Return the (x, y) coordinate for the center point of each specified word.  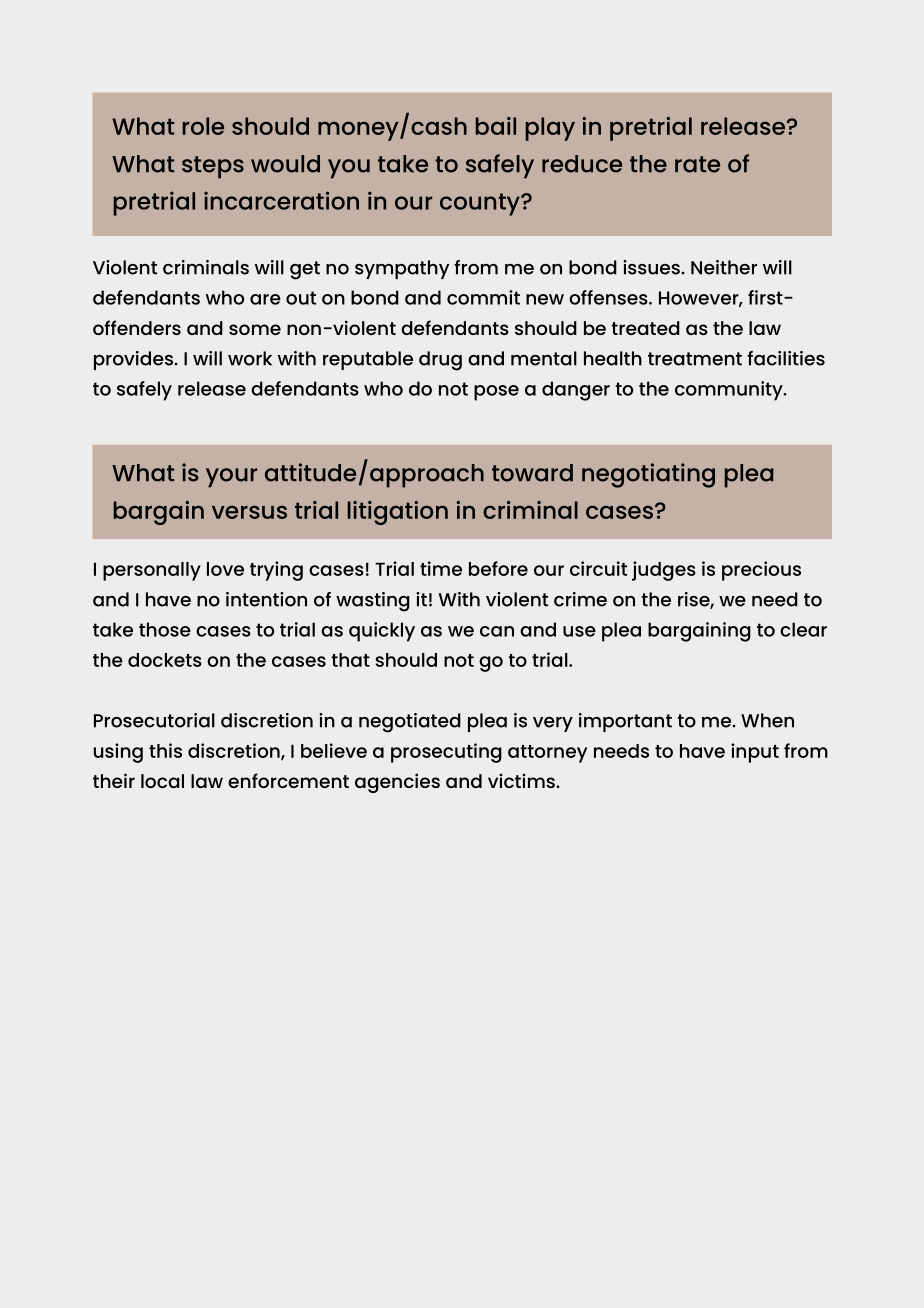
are (265, 299)
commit (483, 297)
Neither (724, 267)
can (497, 631)
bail (496, 126)
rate (697, 164)
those (165, 629)
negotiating (648, 475)
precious (761, 571)
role (203, 126)
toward (532, 473)
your (231, 478)
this (165, 750)
